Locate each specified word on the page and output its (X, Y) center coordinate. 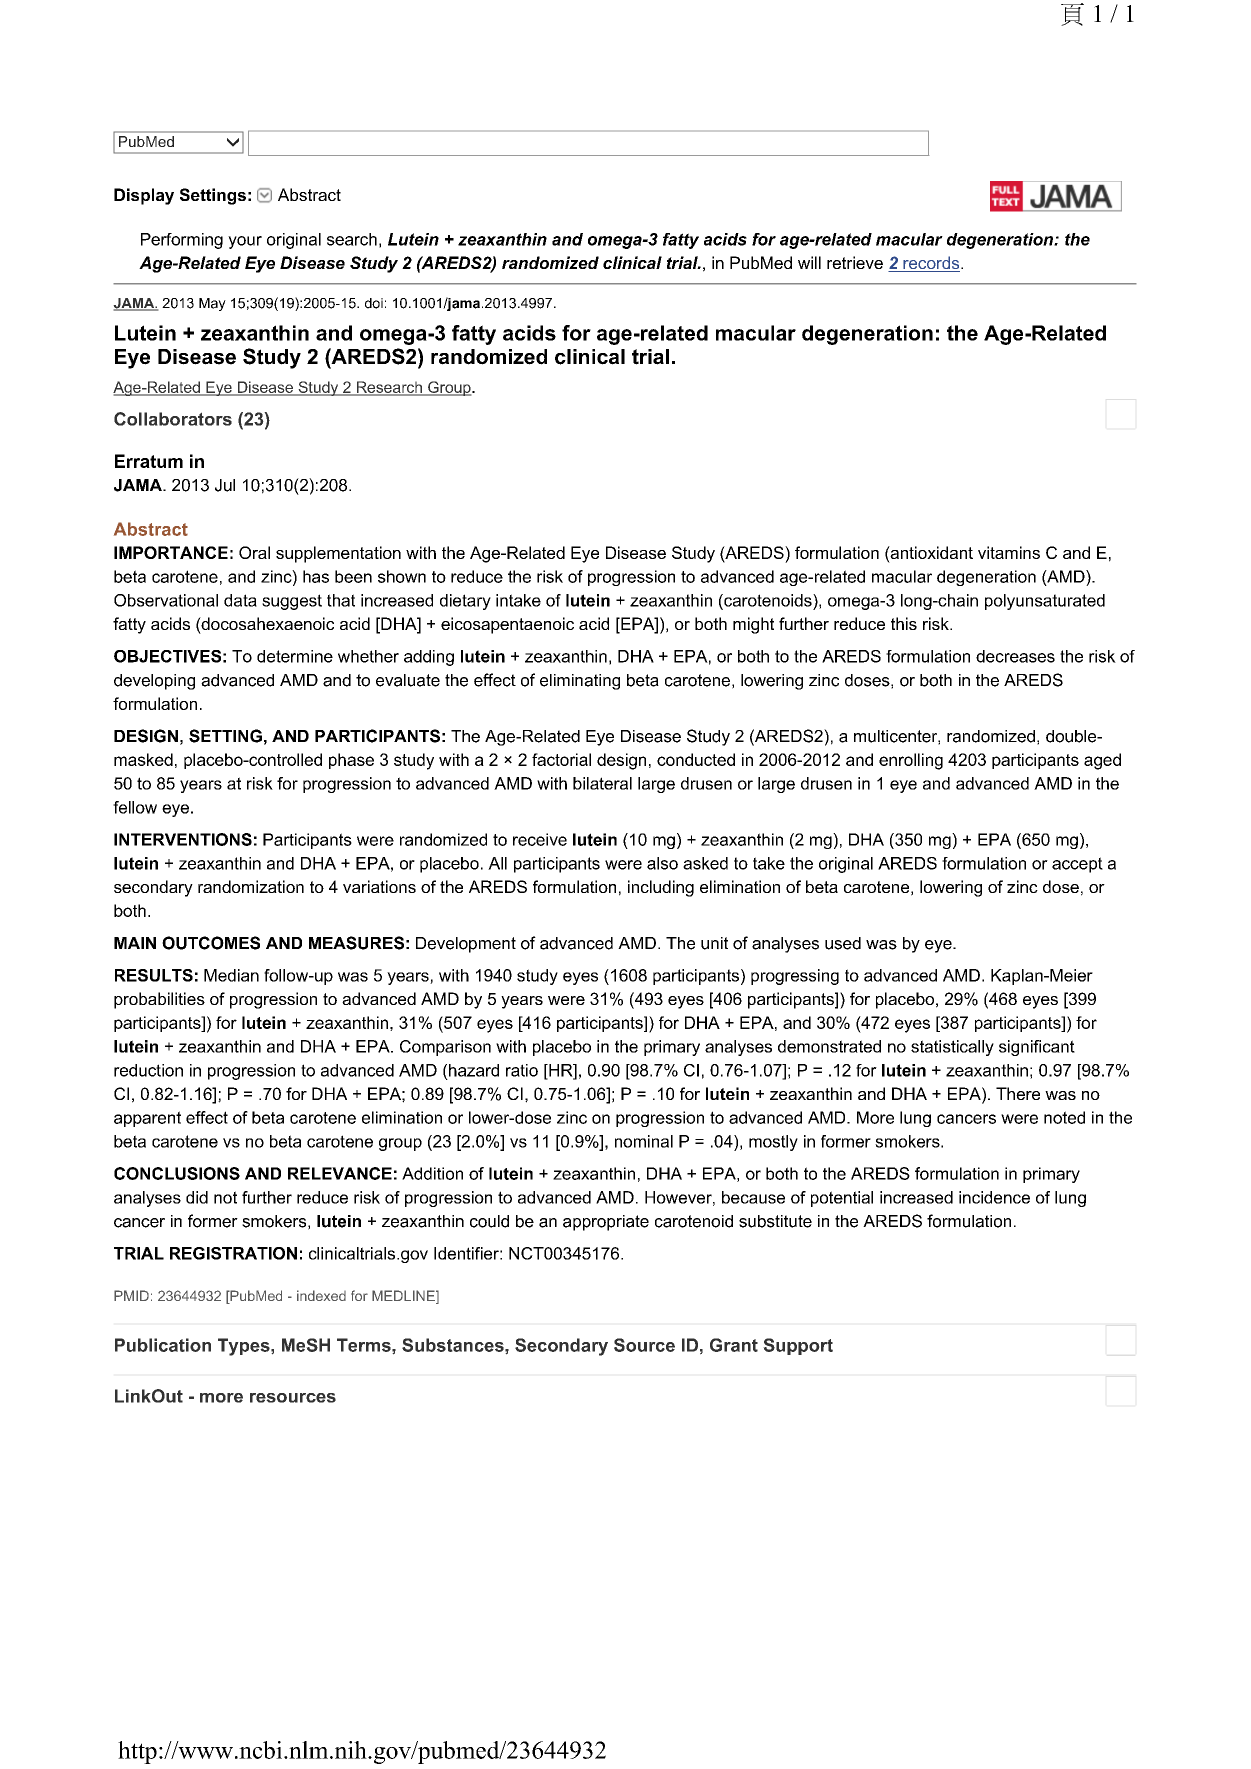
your (245, 242)
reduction (148, 1070)
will (809, 262)
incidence (994, 1197)
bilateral (602, 783)
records (931, 264)
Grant (734, 1345)
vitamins (1009, 552)
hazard (474, 1070)
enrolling (911, 761)
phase (351, 761)
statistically (952, 1048)
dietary (465, 602)
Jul (225, 485)
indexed (321, 1295)
